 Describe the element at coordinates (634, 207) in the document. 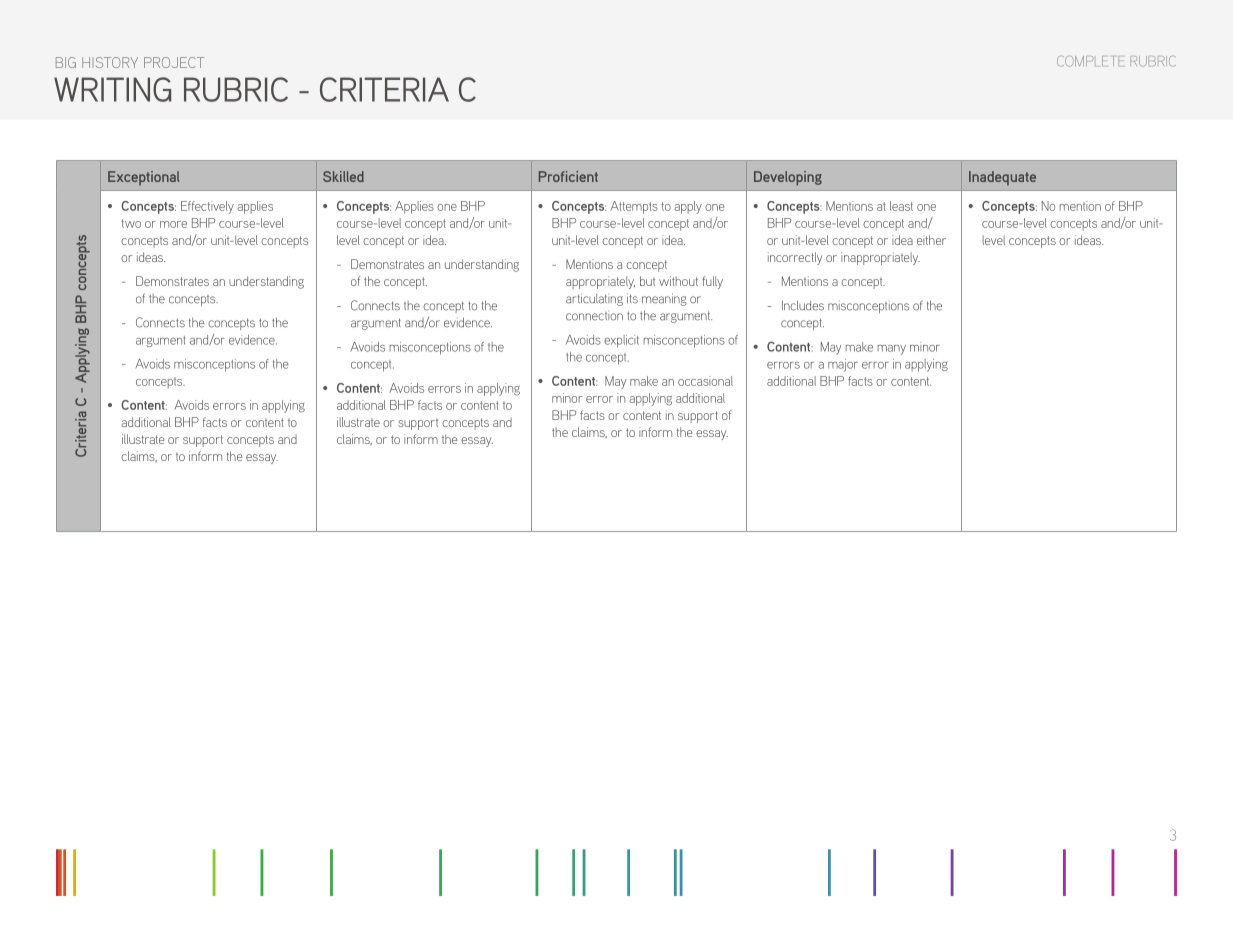

I see `Attempts` at that location.
